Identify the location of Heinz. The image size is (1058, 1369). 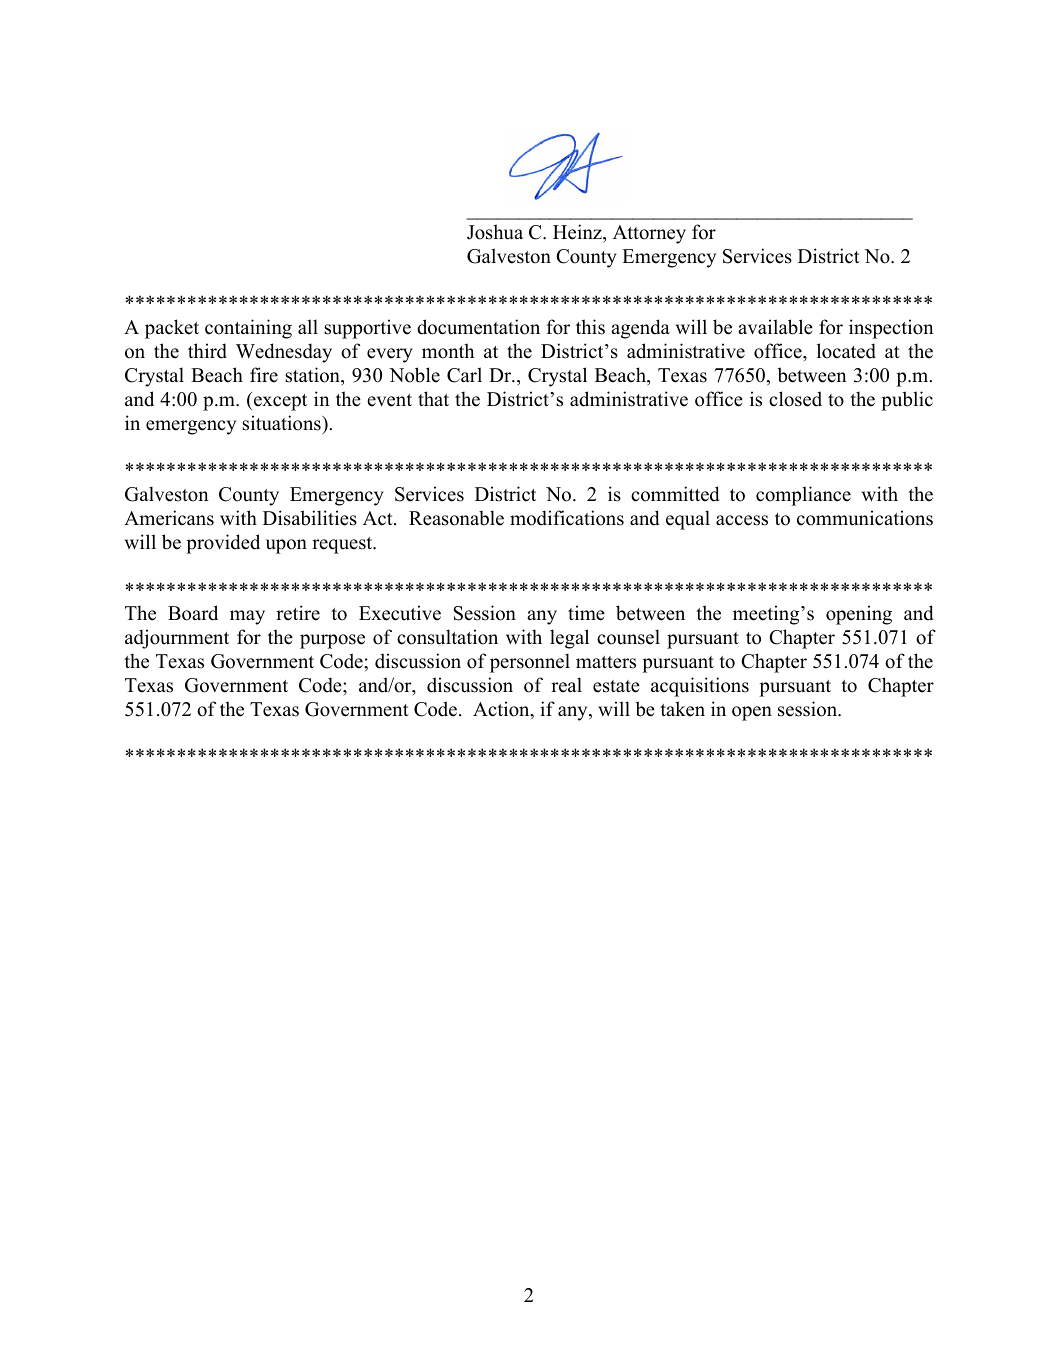
(578, 232).
